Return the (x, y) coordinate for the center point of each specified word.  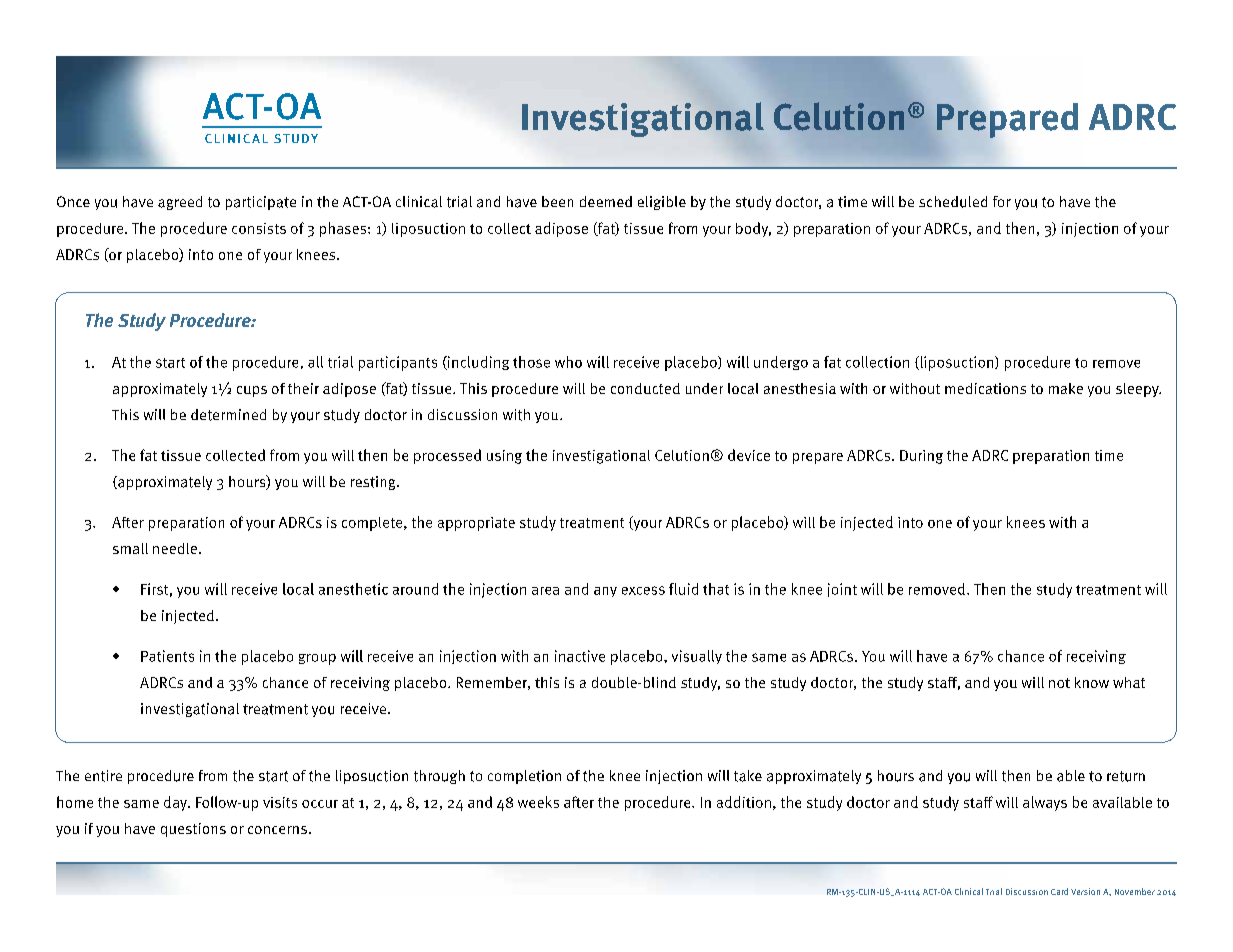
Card (1059, 891)
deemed (606, 201)
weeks (538, 802)
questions (193, 830)
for (1002, 201)
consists (259, 228)
